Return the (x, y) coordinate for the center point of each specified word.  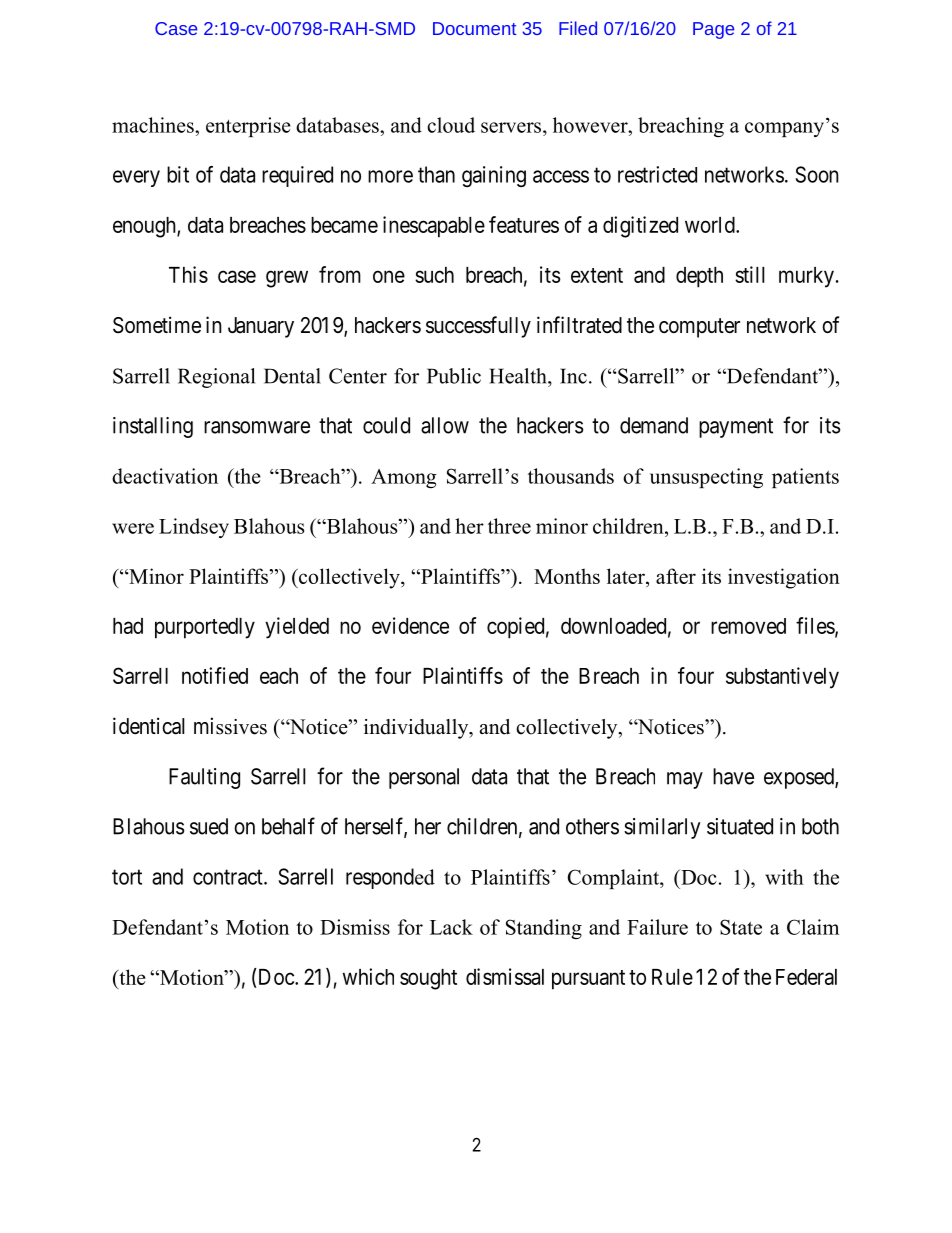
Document (474, 28)
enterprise (248, 127)
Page (713, 30)
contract (229, 877)
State (741, 927)
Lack (451, 927)
